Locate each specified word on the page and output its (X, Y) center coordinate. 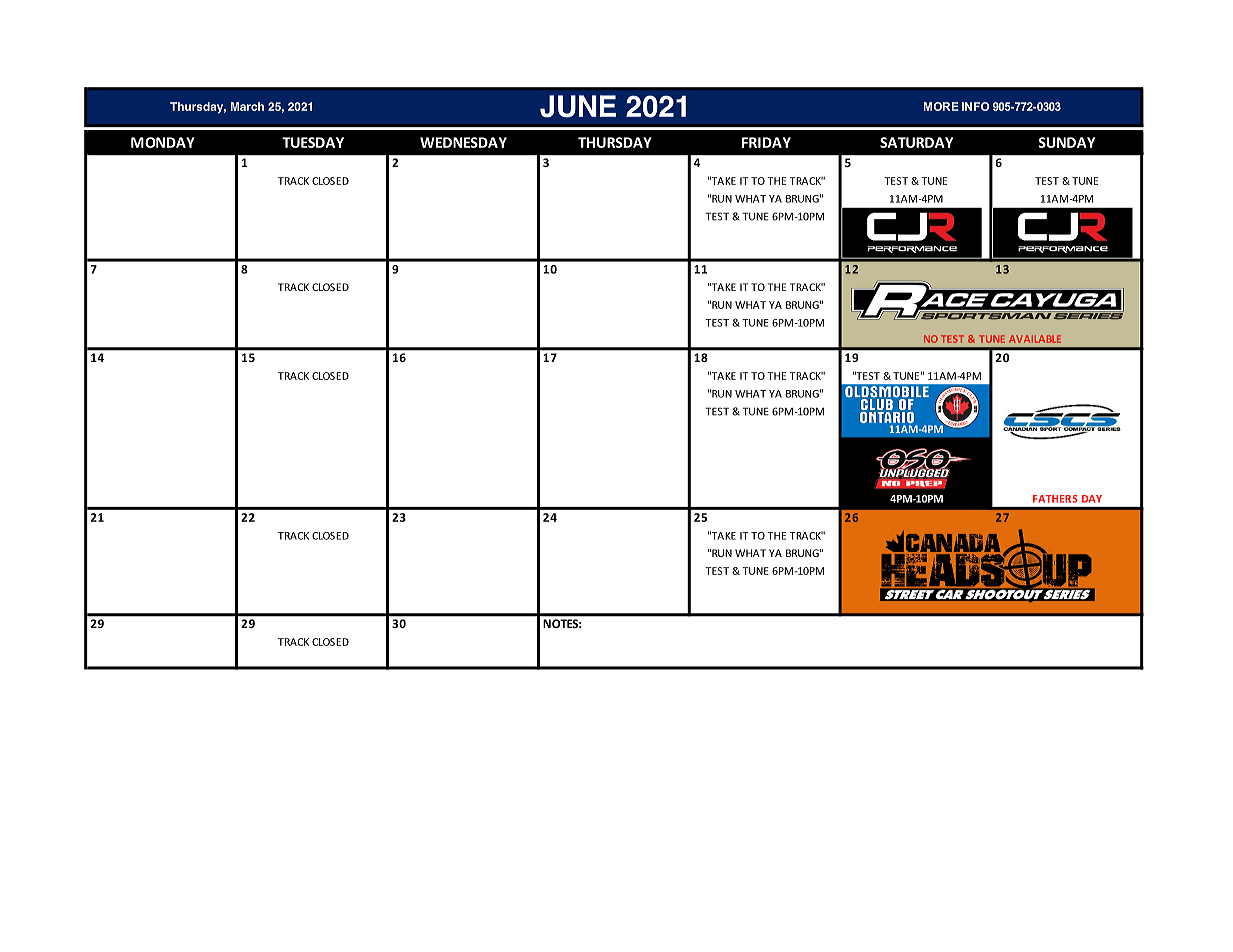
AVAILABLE (1035, 339)
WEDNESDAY (463, 142)
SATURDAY (916, 142)
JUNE (578, 106)
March (247, 106)
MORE (941, 106)
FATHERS (1055, 499)
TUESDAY (313, 142)
